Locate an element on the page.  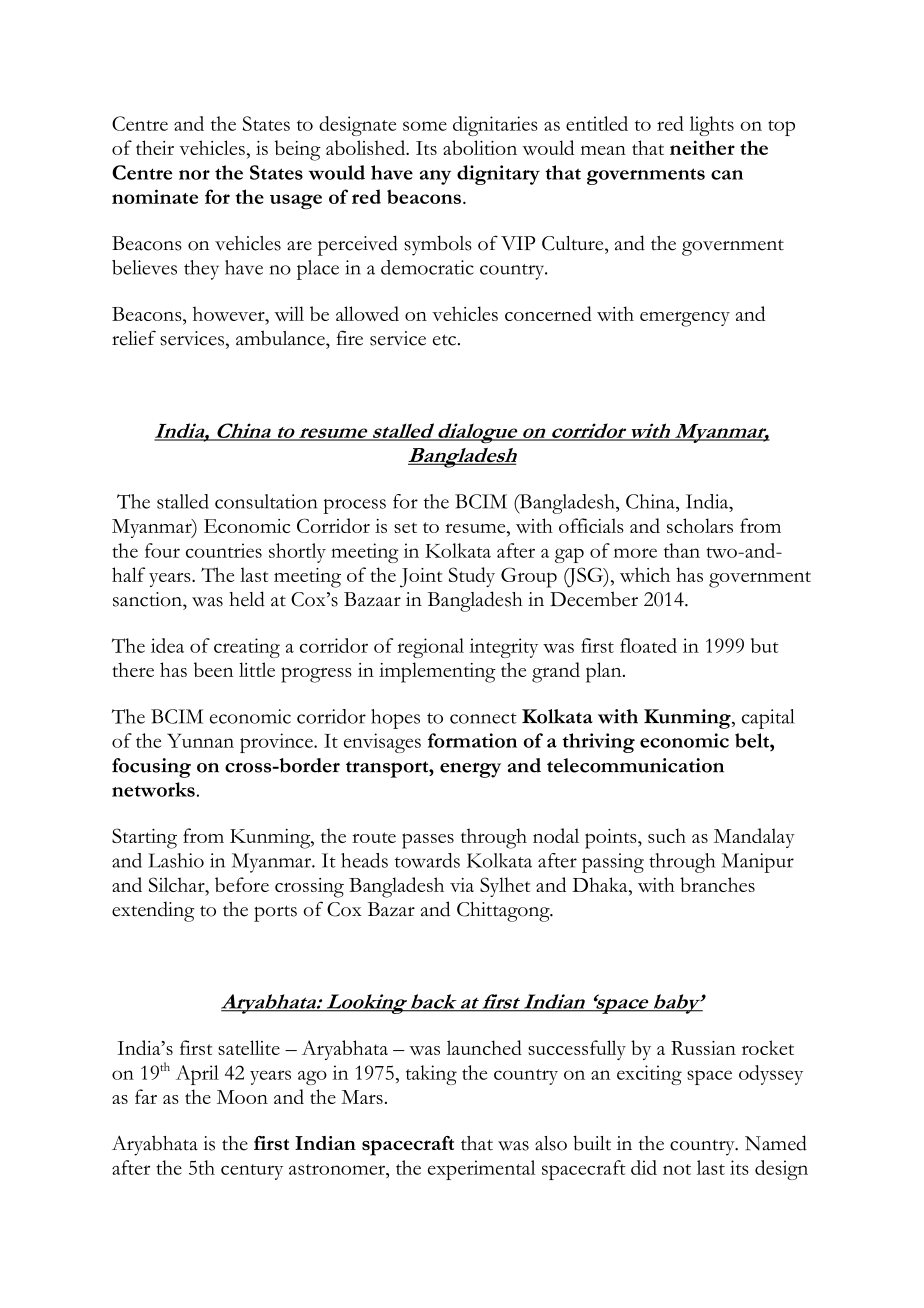
such is located at coordinates (667, 835).
